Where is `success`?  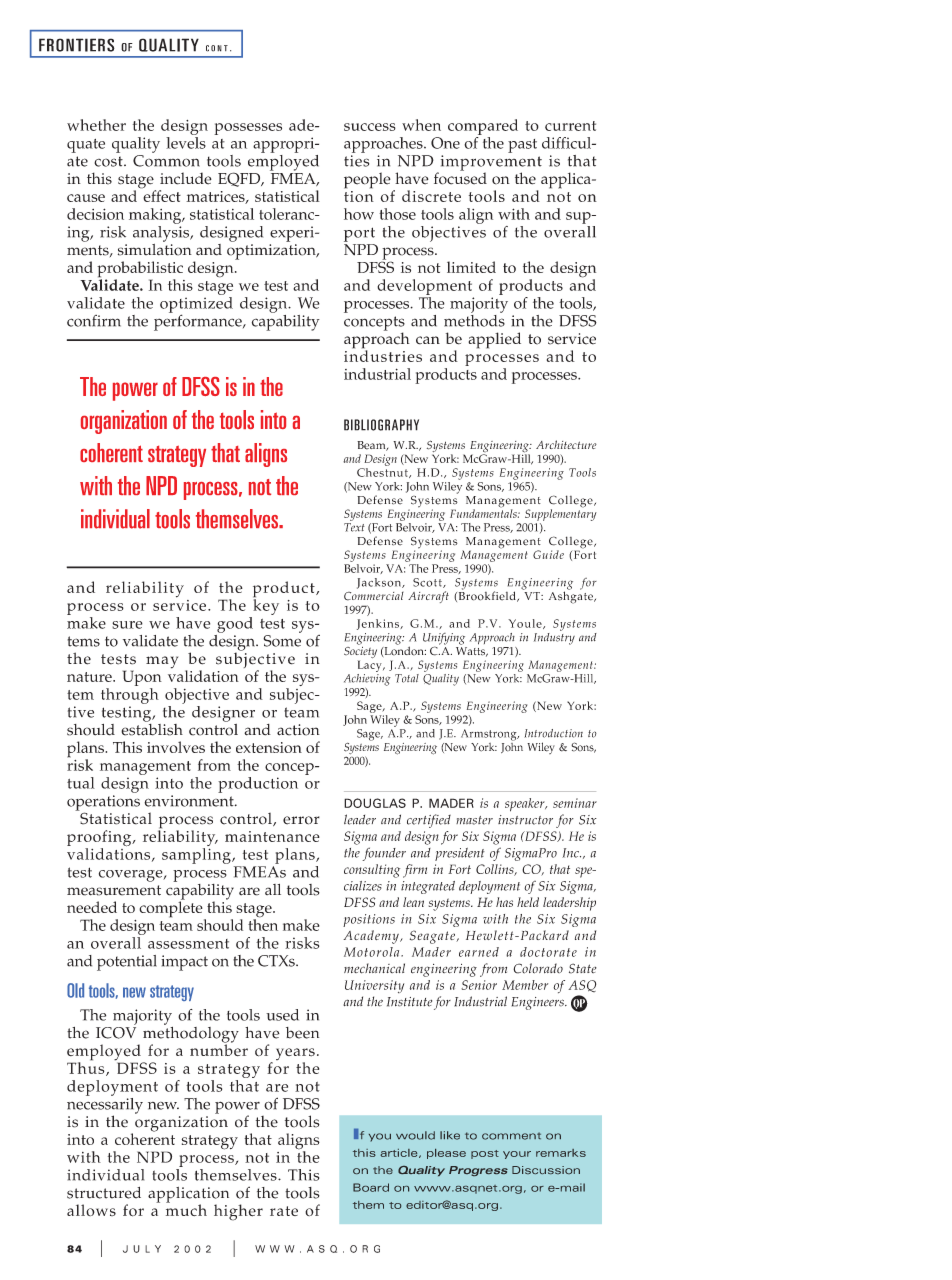 success is located at coordinates (370, 127).
